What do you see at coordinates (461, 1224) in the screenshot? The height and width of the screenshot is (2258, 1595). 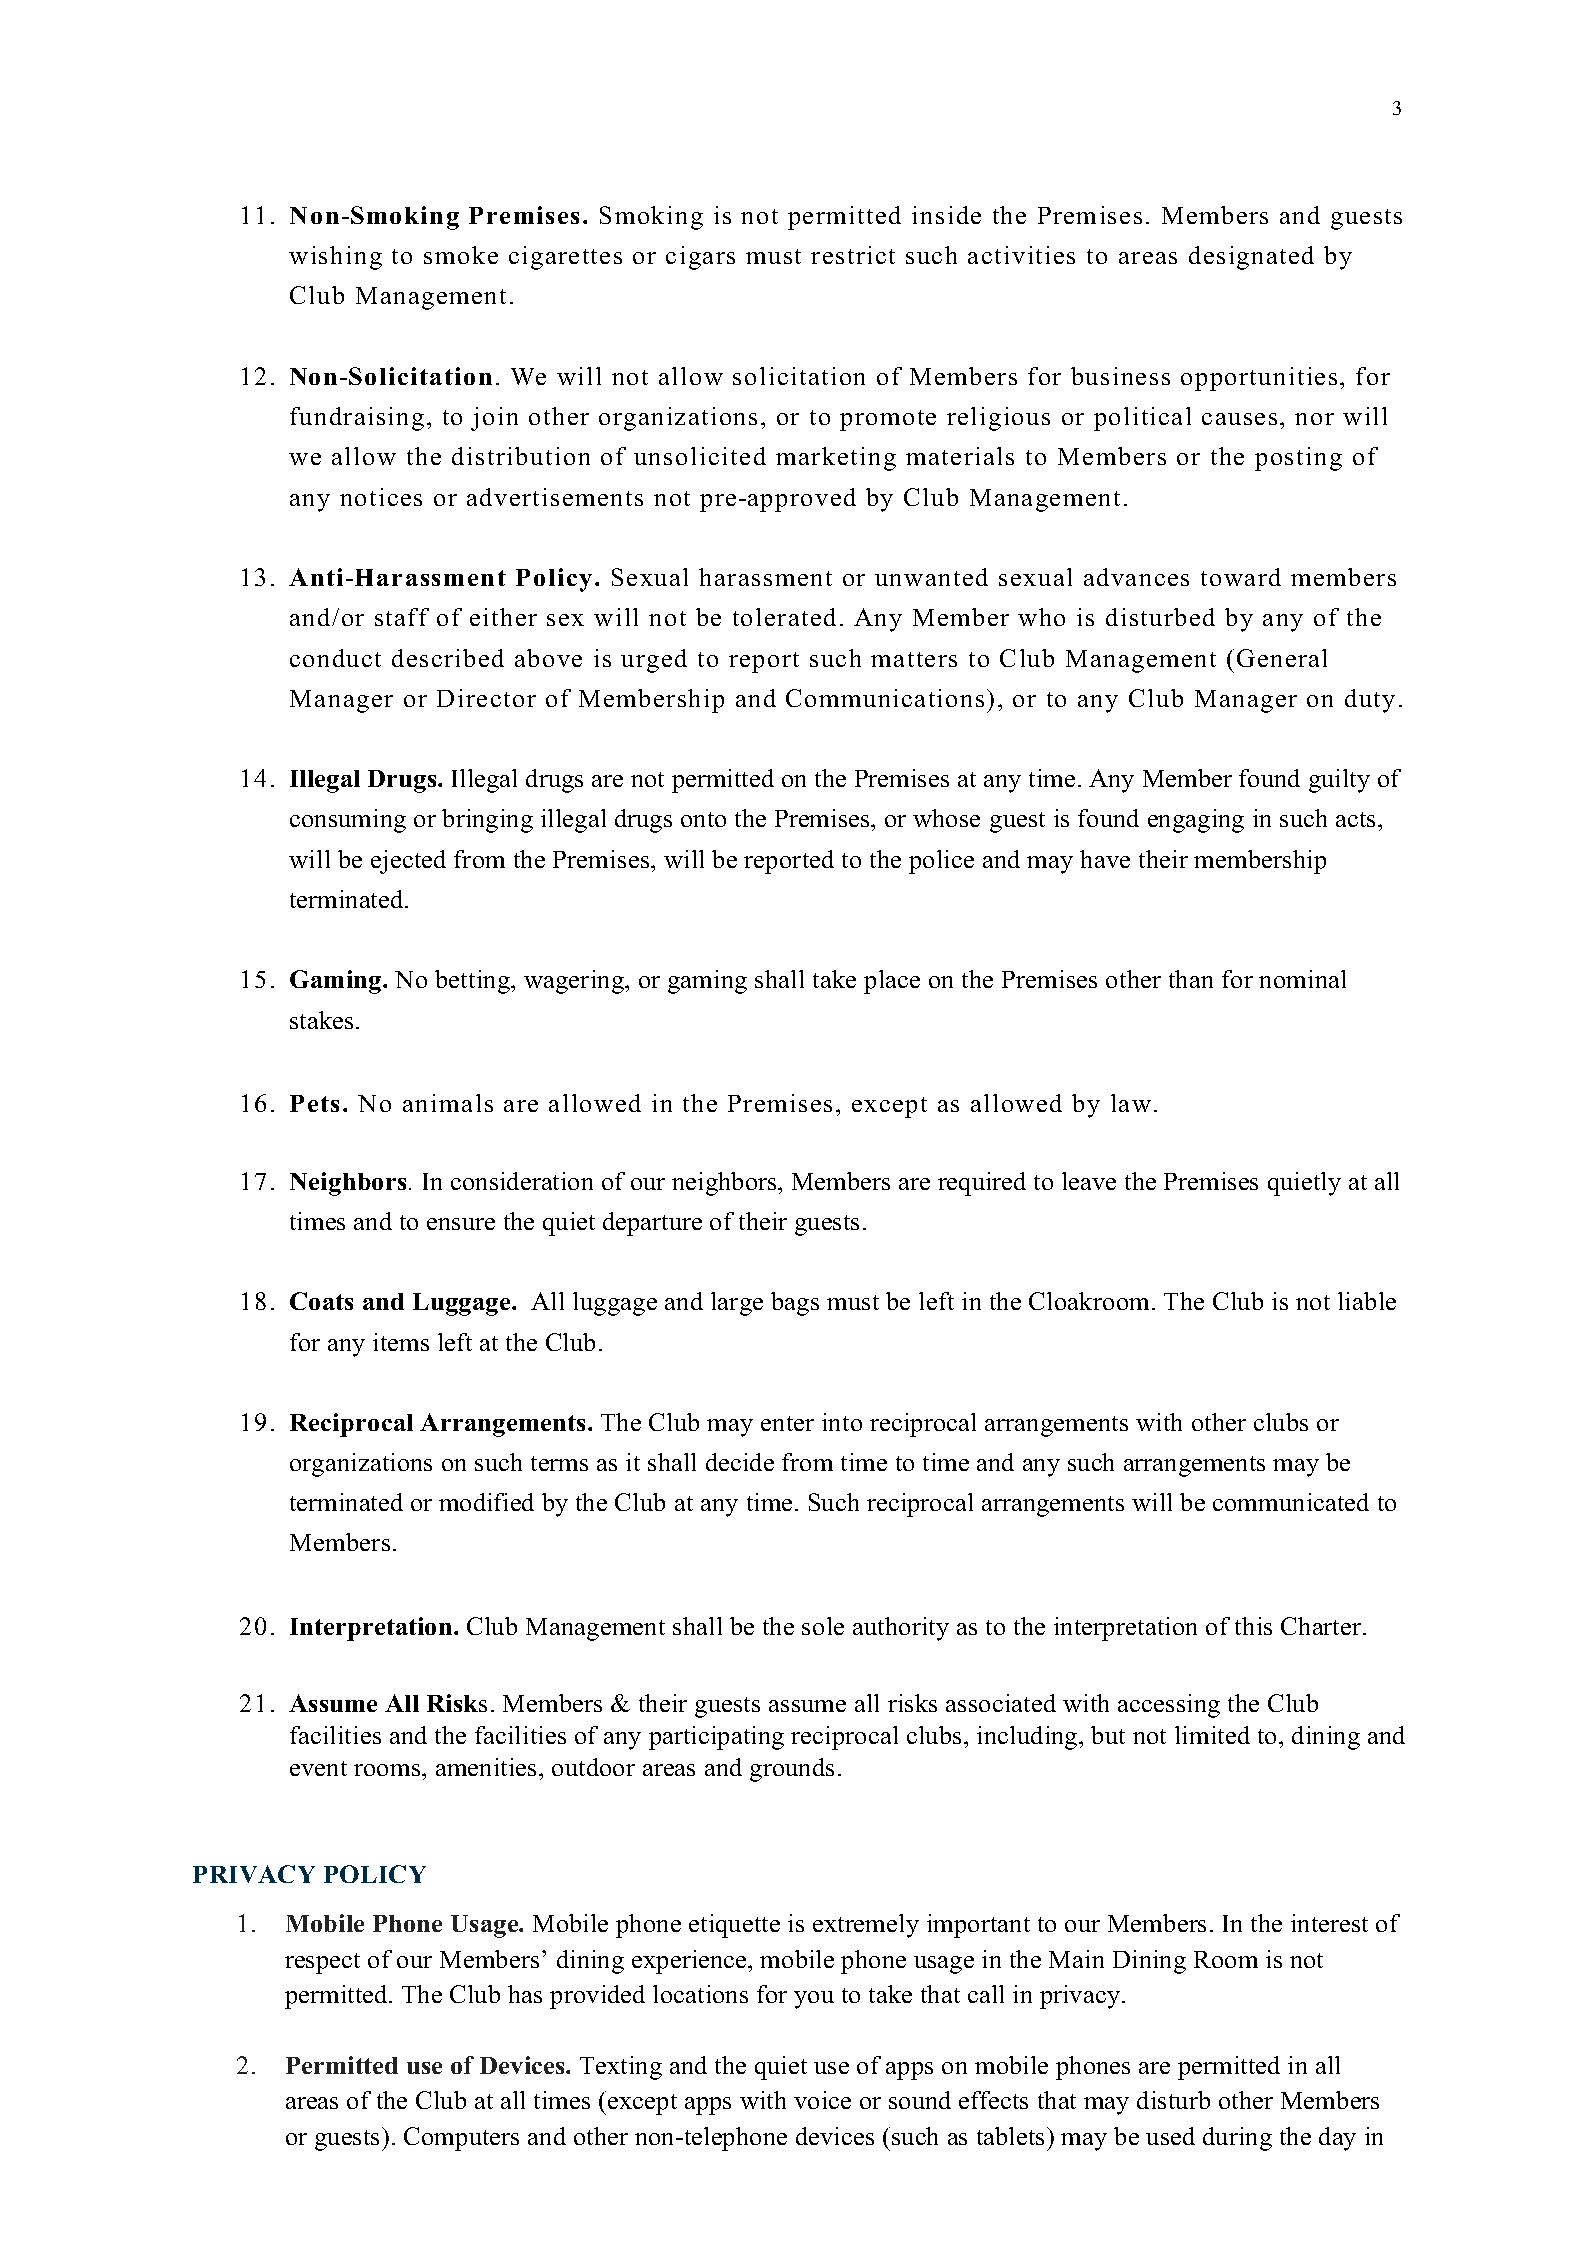 I see `ensure` at bounding box center [461, 1224].
